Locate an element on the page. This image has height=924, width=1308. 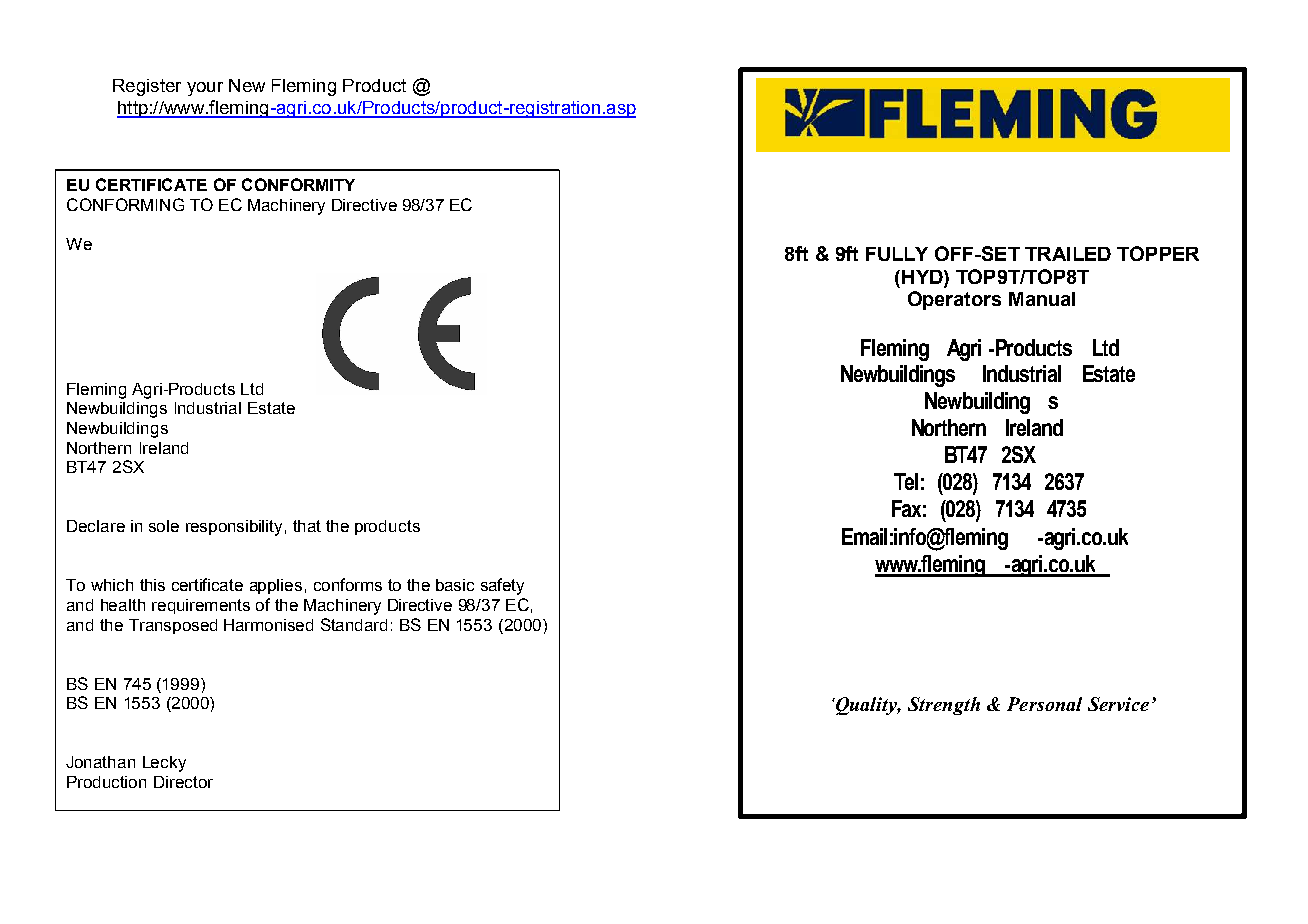
Director is located at coordinates (183, 782).
